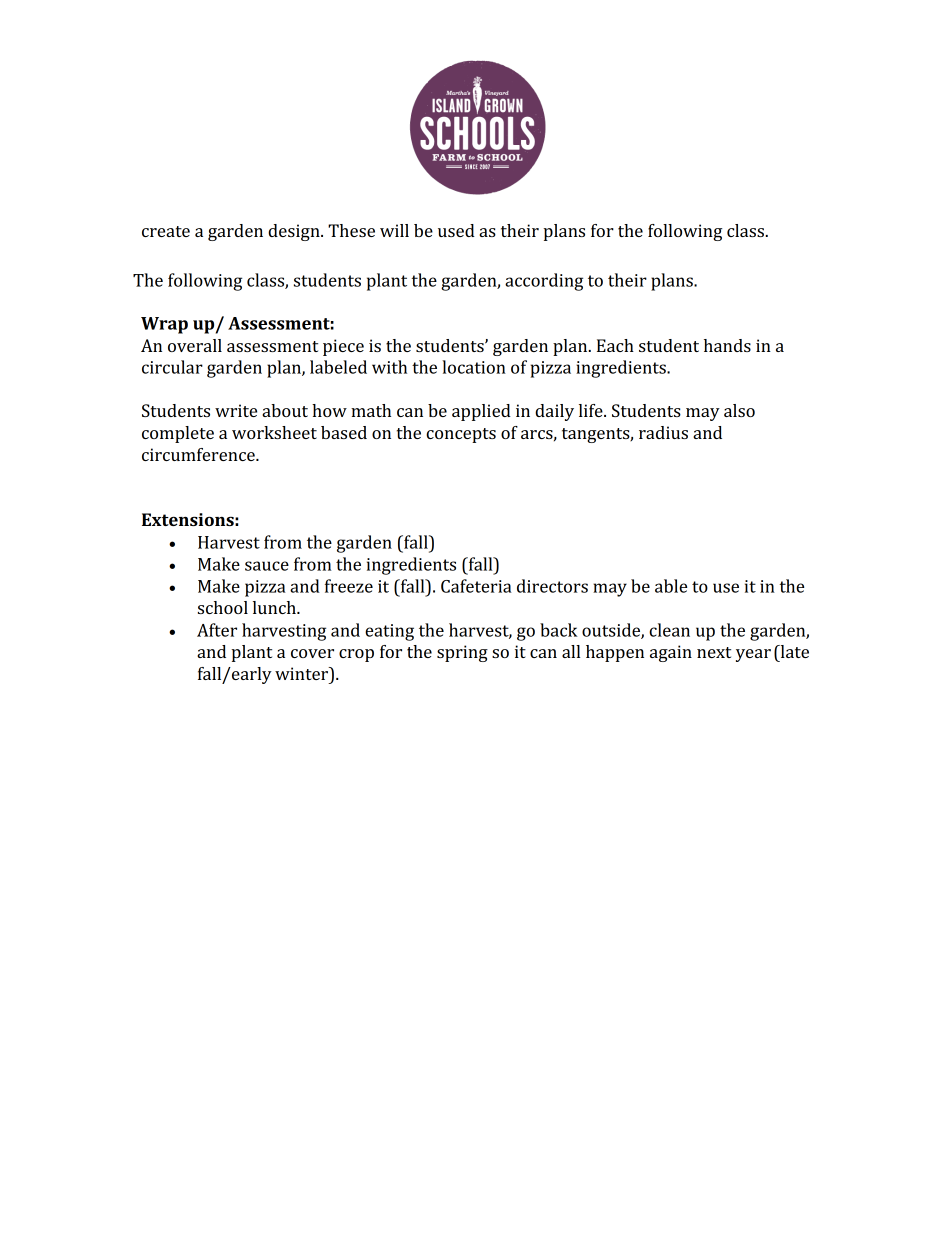 This document has height=1233, width=952. Describe the element at coordinates (236, 410) in the document. I see `write` at that location.
